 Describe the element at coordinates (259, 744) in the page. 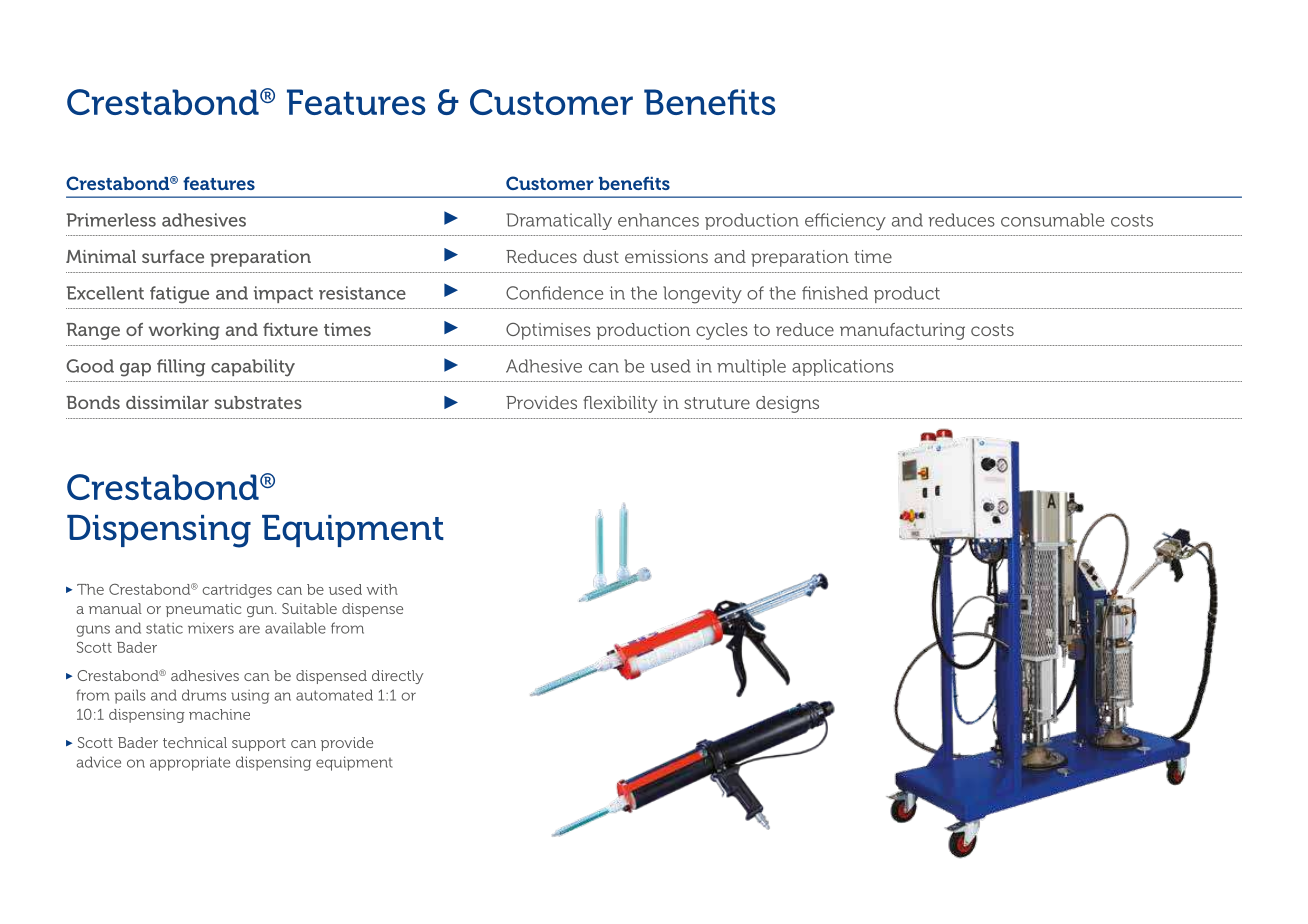

I see `support` at that location.
